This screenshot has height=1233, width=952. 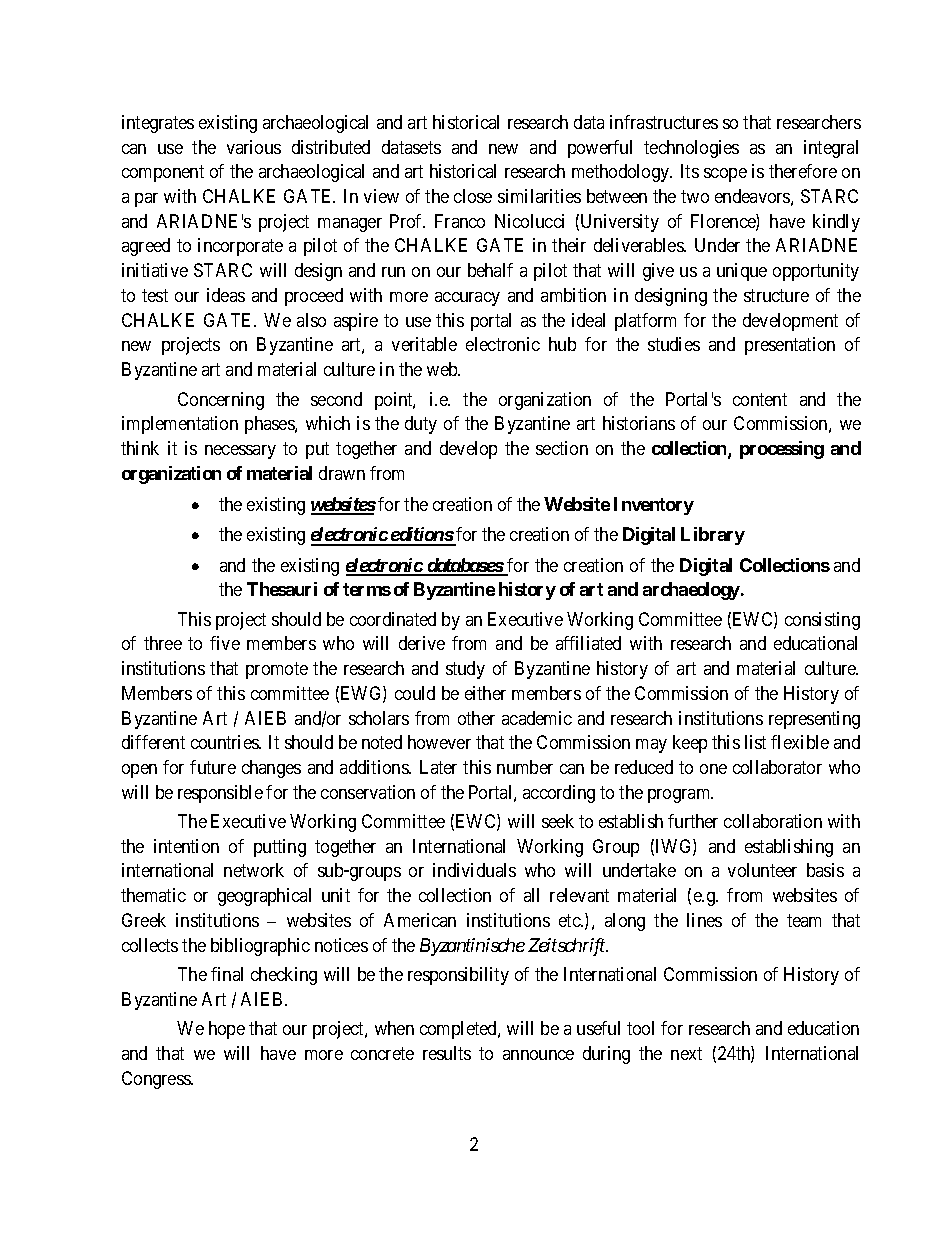 I want to click on content, so click(x=760, y=399).
